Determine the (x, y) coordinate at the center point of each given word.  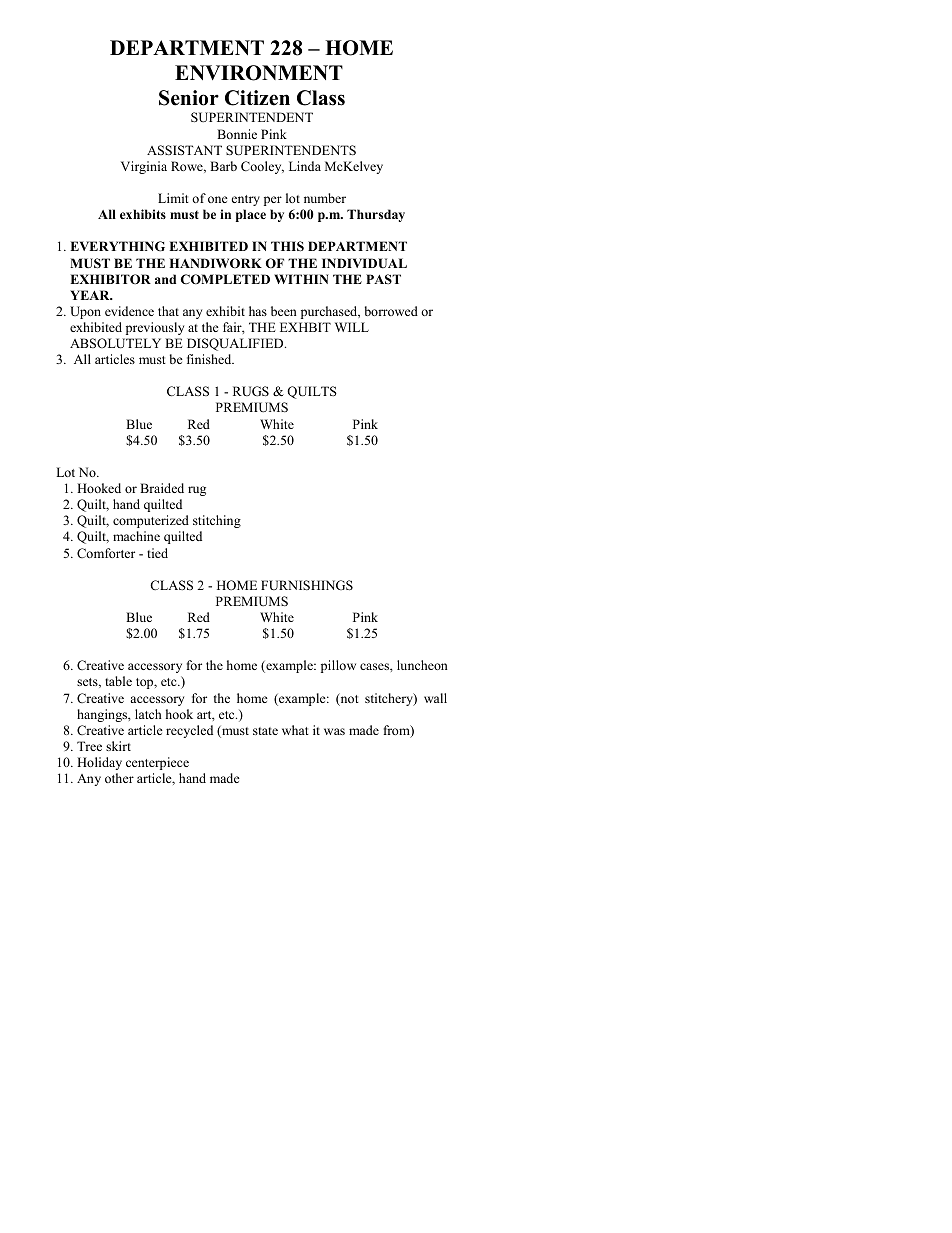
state (265, 731)
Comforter (106, 553)
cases (375, 666)
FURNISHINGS (307, 585)
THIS (287, 246)
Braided (162, 488)
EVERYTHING (117, 246)
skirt (118, 746)
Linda (305, 166)
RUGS (251, 391)
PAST (383, 279)
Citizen (257, 98)
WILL (352, 327)
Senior (189, 98)
